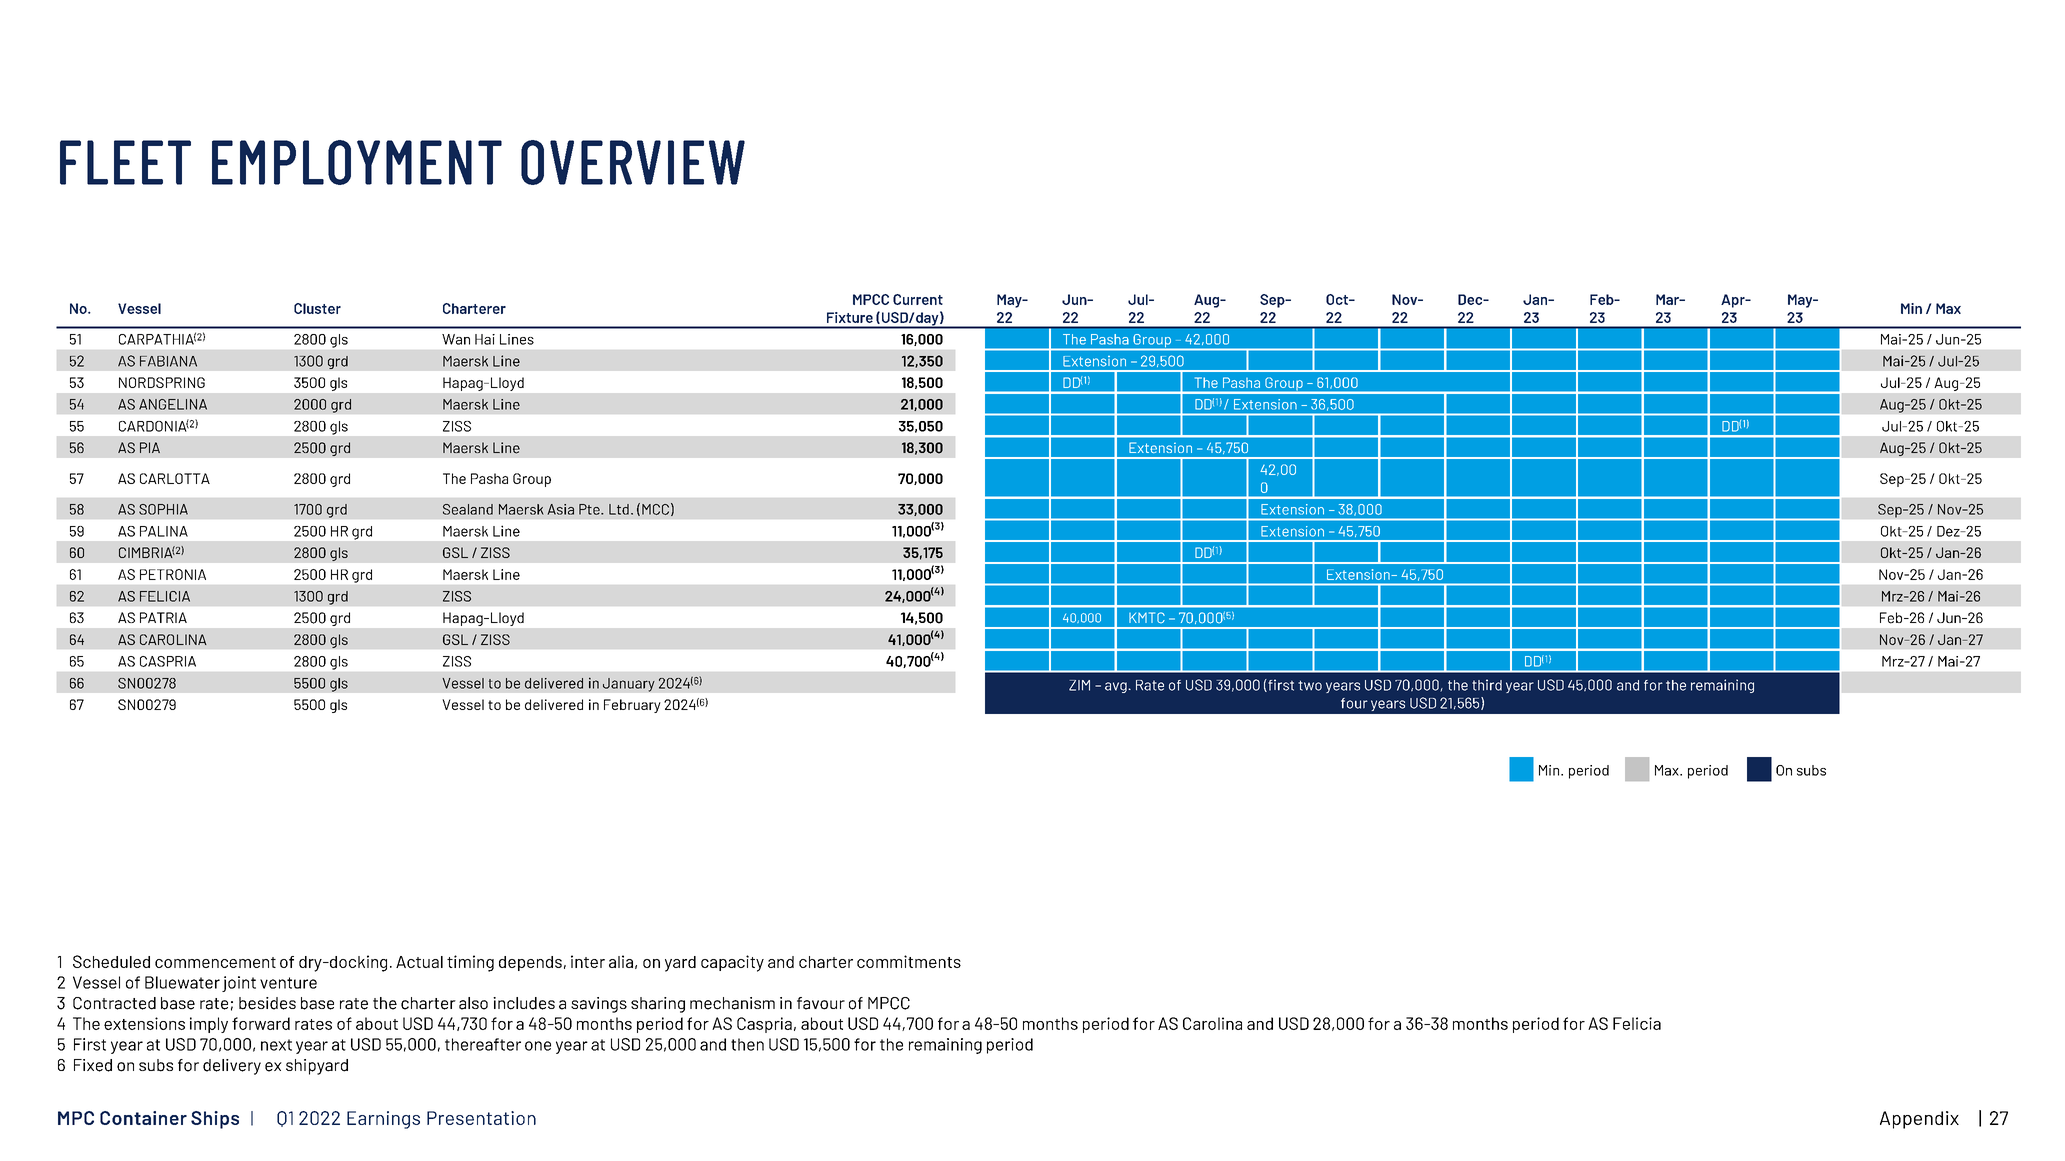 Image resolution: width=2065 pixels, height=1161 pixels. What do you see at coordinates (1354, 703) in the page?
I see `four` at bounding box center [1354, 703].
